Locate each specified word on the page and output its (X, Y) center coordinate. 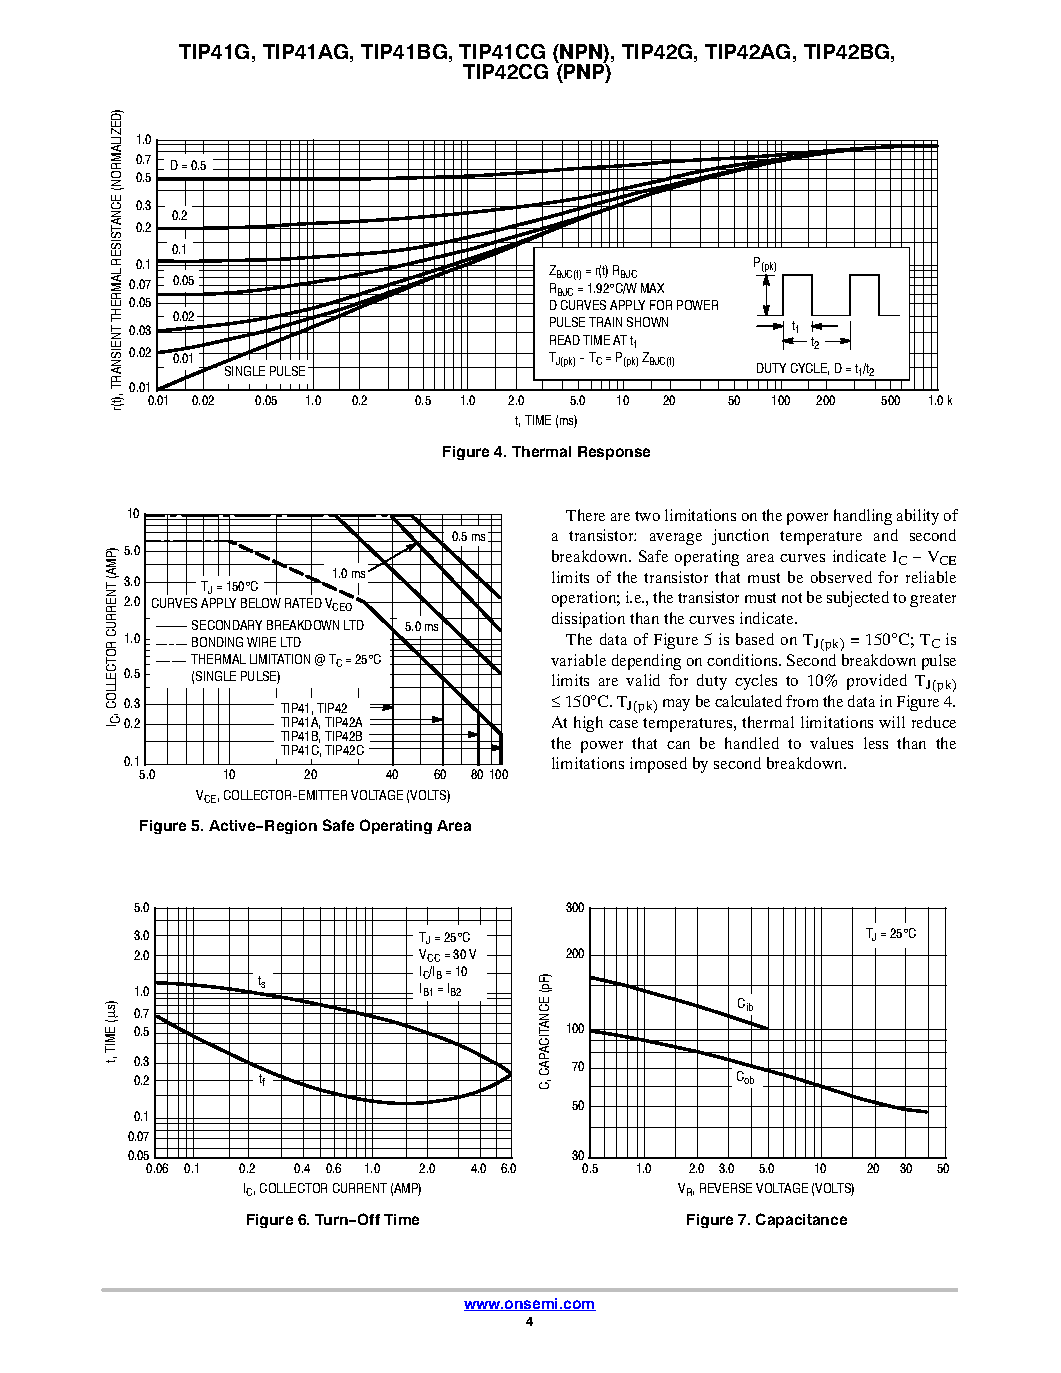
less (876, 743)
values (831, 743)
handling (863, 517)
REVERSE (726, 1188)
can (678, 745)
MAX (652, 288)
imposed (658, 765)
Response (614, 453)
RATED (303, 603)
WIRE (261, 642)
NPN (582, 51)
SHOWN (647, 322)
